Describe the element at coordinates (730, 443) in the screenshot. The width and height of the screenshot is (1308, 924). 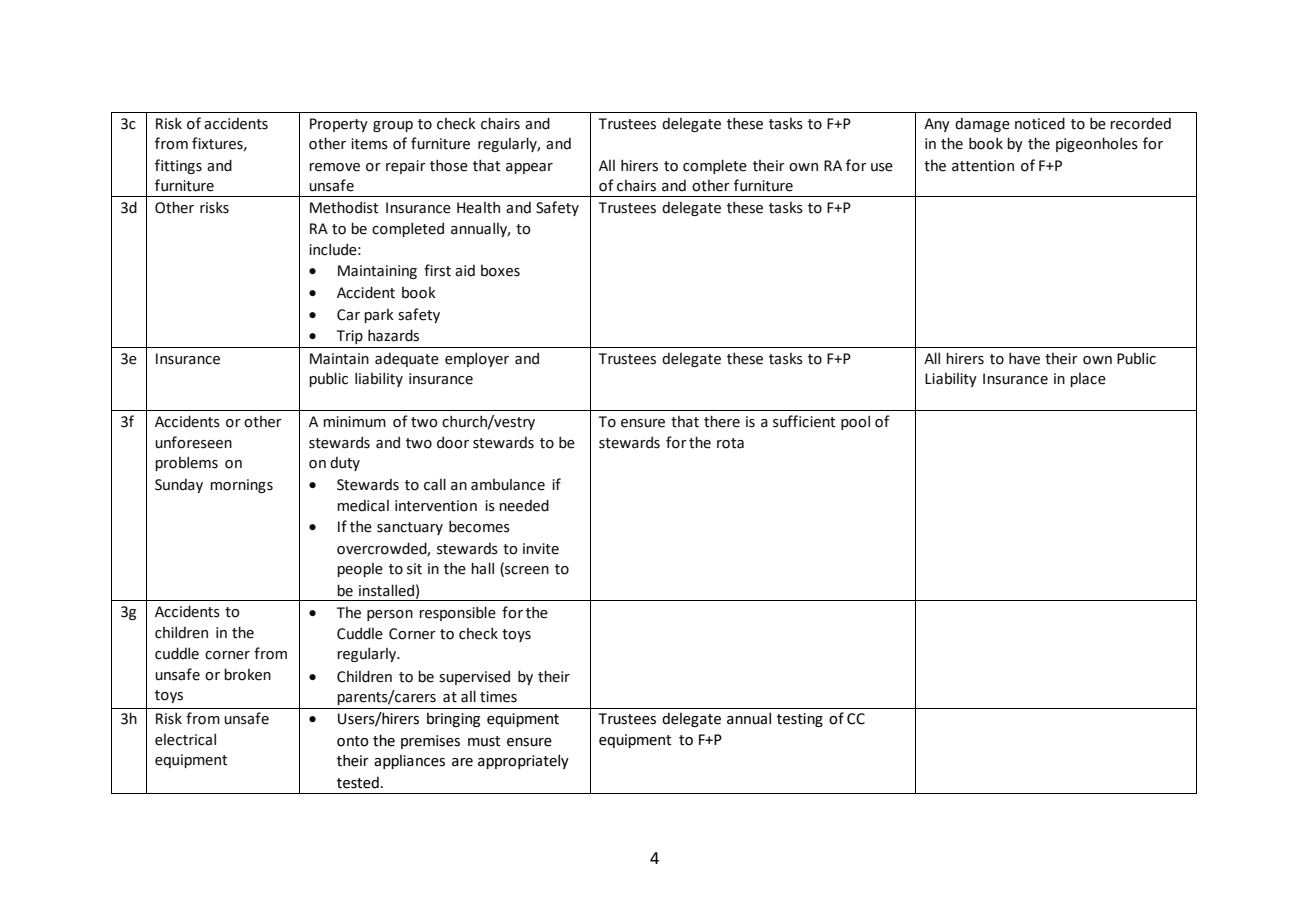
I see `rota` at that location.
